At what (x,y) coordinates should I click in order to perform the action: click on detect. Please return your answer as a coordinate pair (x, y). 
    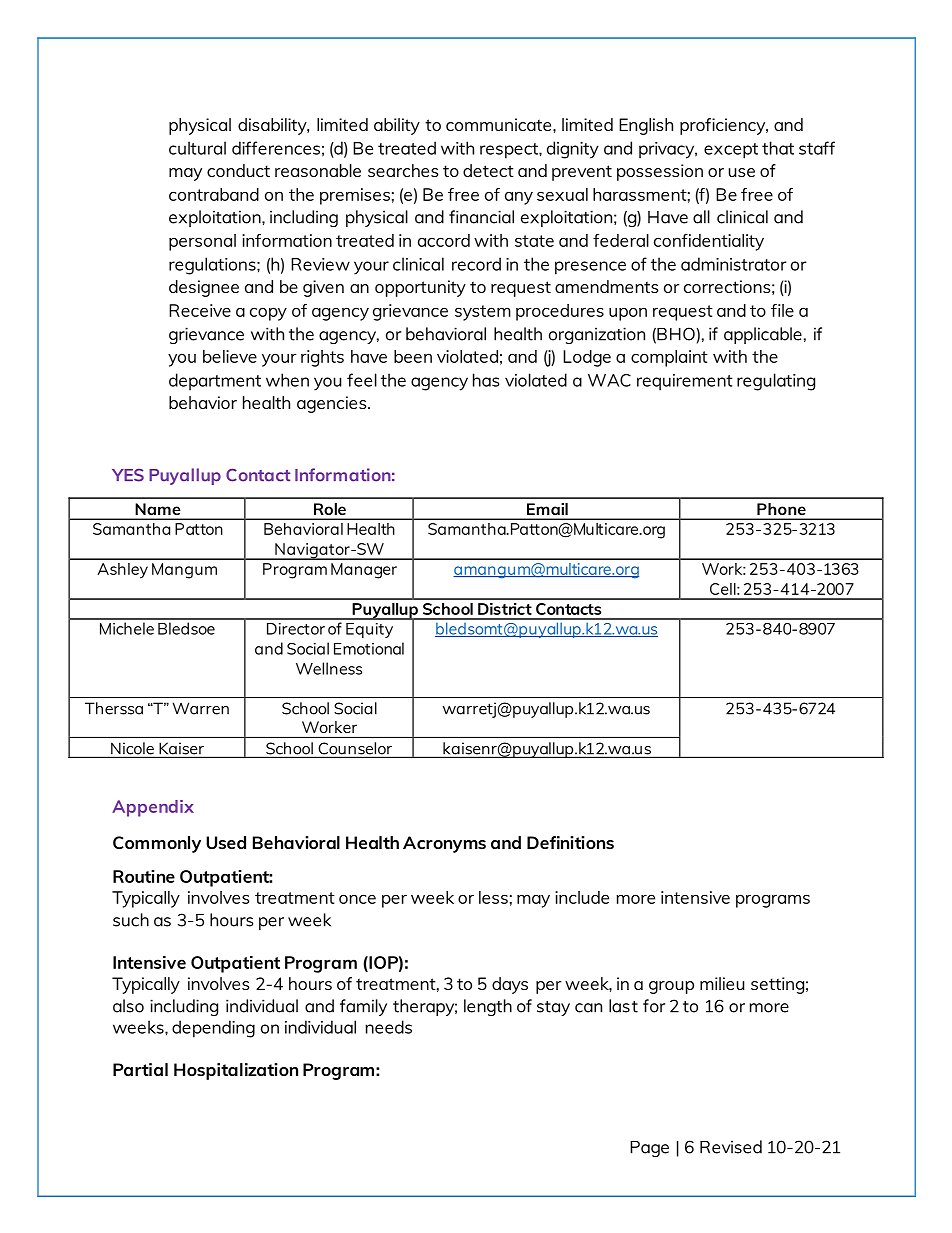
    Looking at the image, I should click on (488, 170).
